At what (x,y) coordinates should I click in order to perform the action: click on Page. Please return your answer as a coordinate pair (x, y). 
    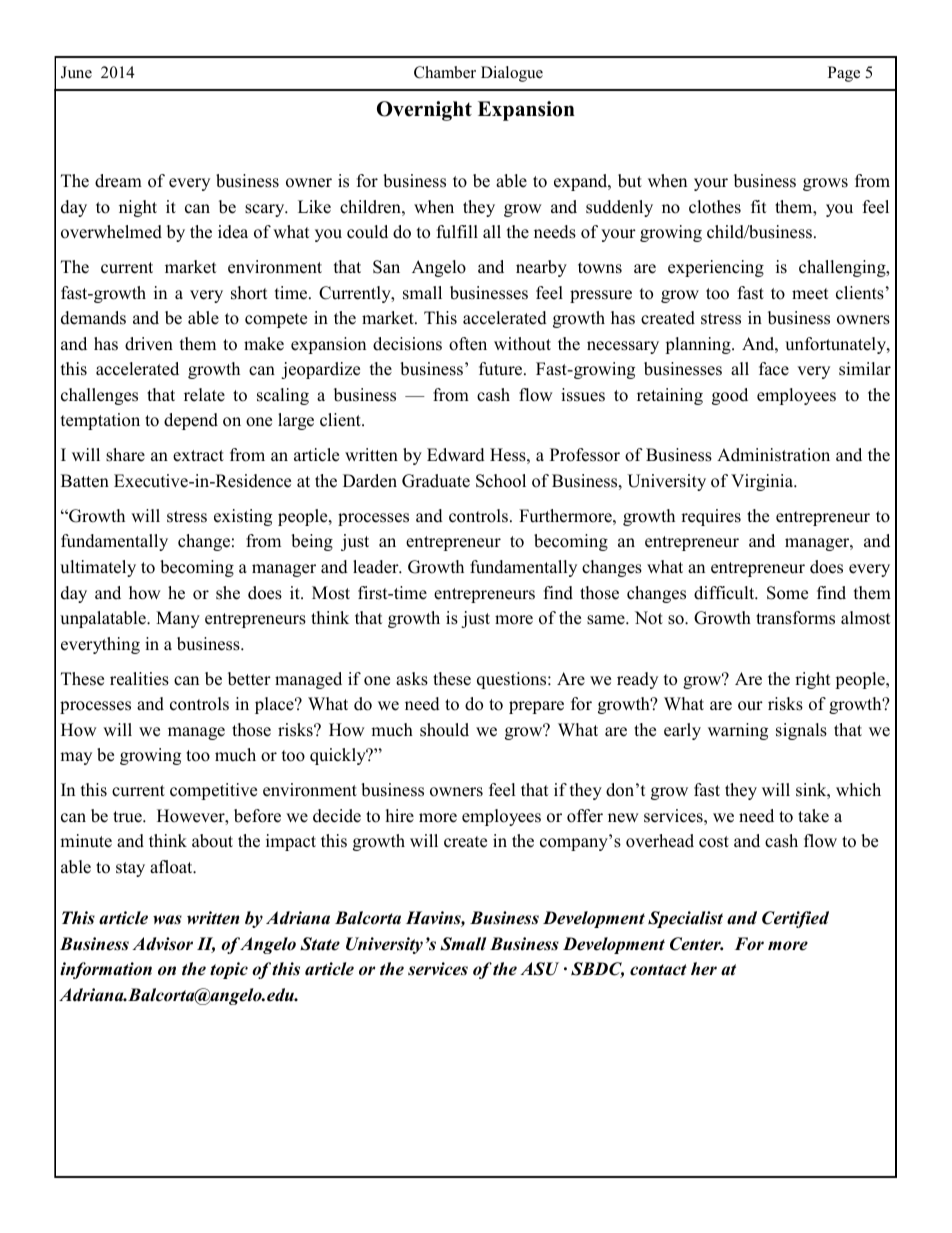
    Looking at the image, I should click on (844, 74).
